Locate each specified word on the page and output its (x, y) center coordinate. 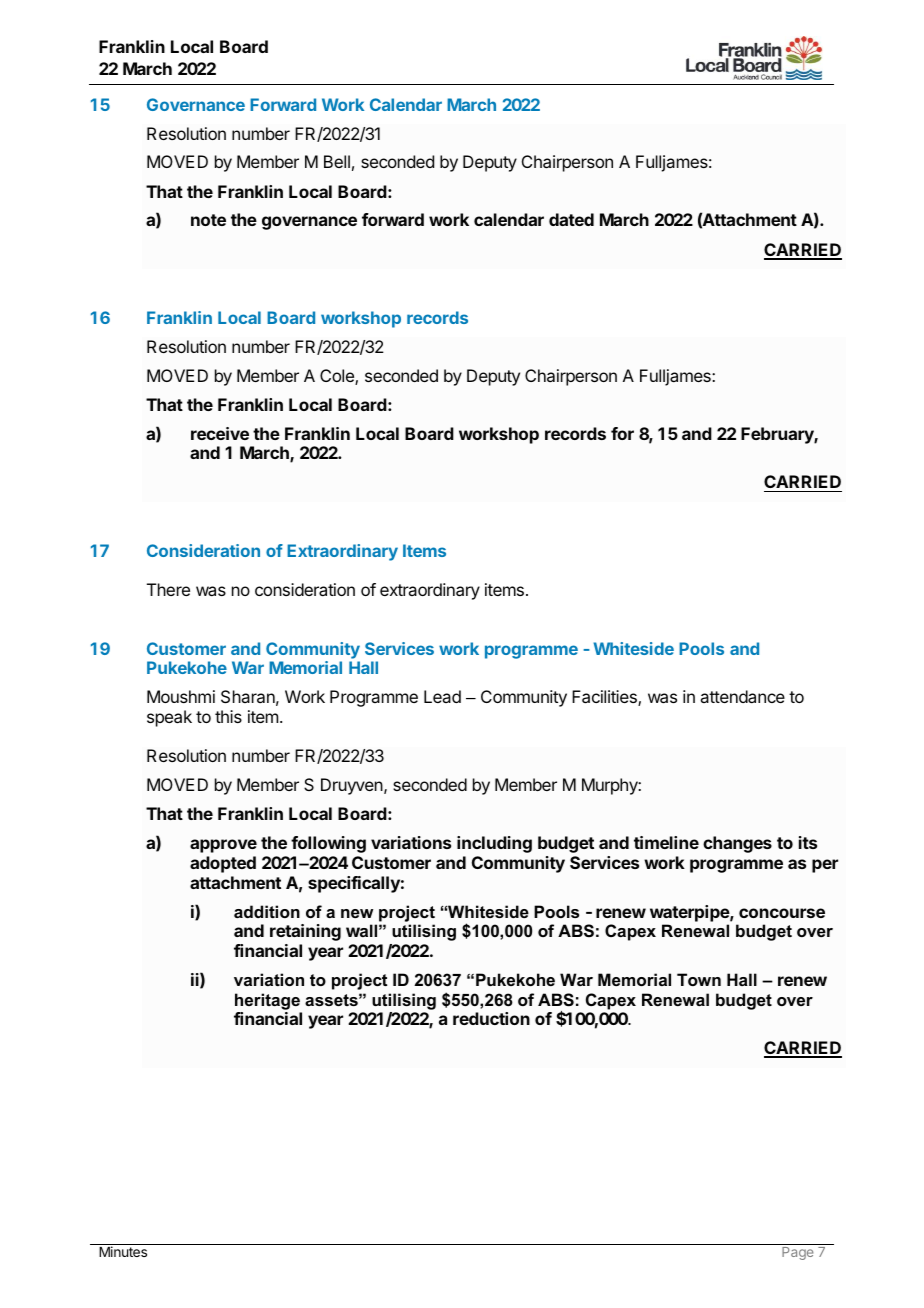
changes (737, 844)
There (168, 589)
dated (571, 219)
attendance (742, 696)
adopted (223, 864)
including (494, 844)
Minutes (123, 1251)
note (208, 220)
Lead (442, 696)
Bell (337, 161)
